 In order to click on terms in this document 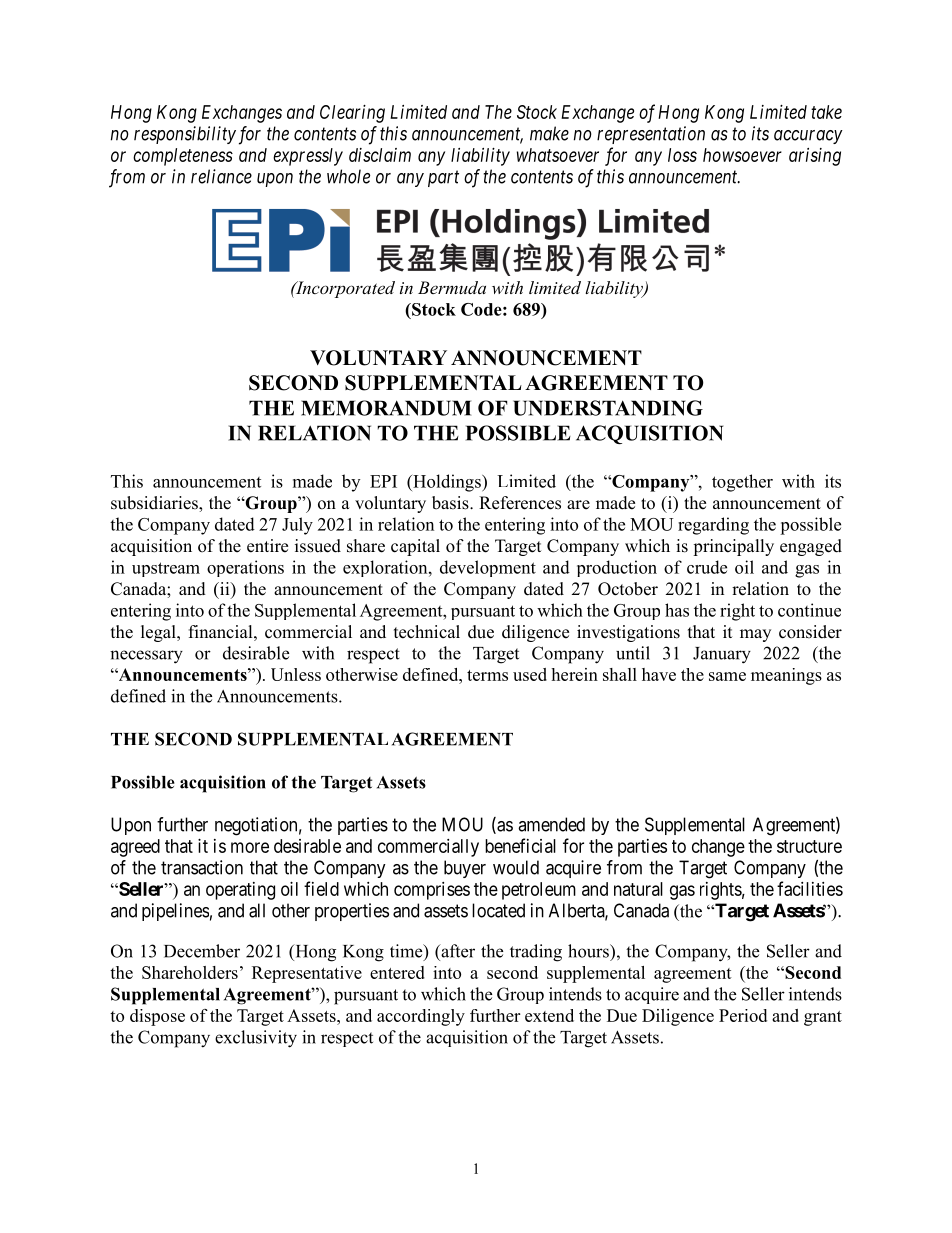, I will do `click(487, 675)`.
